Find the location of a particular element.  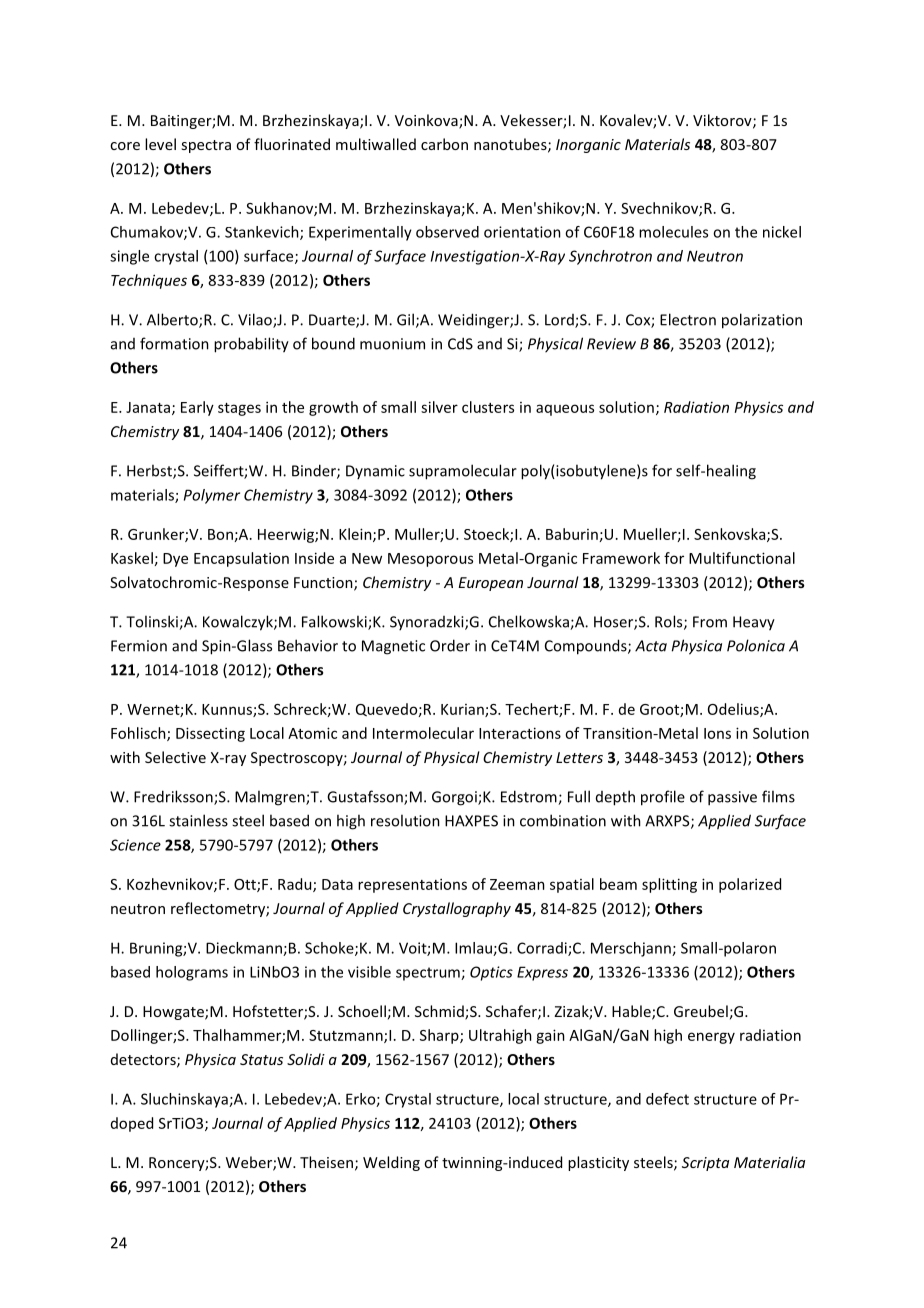

Intermolecular is located at coordinates (423, 733).
